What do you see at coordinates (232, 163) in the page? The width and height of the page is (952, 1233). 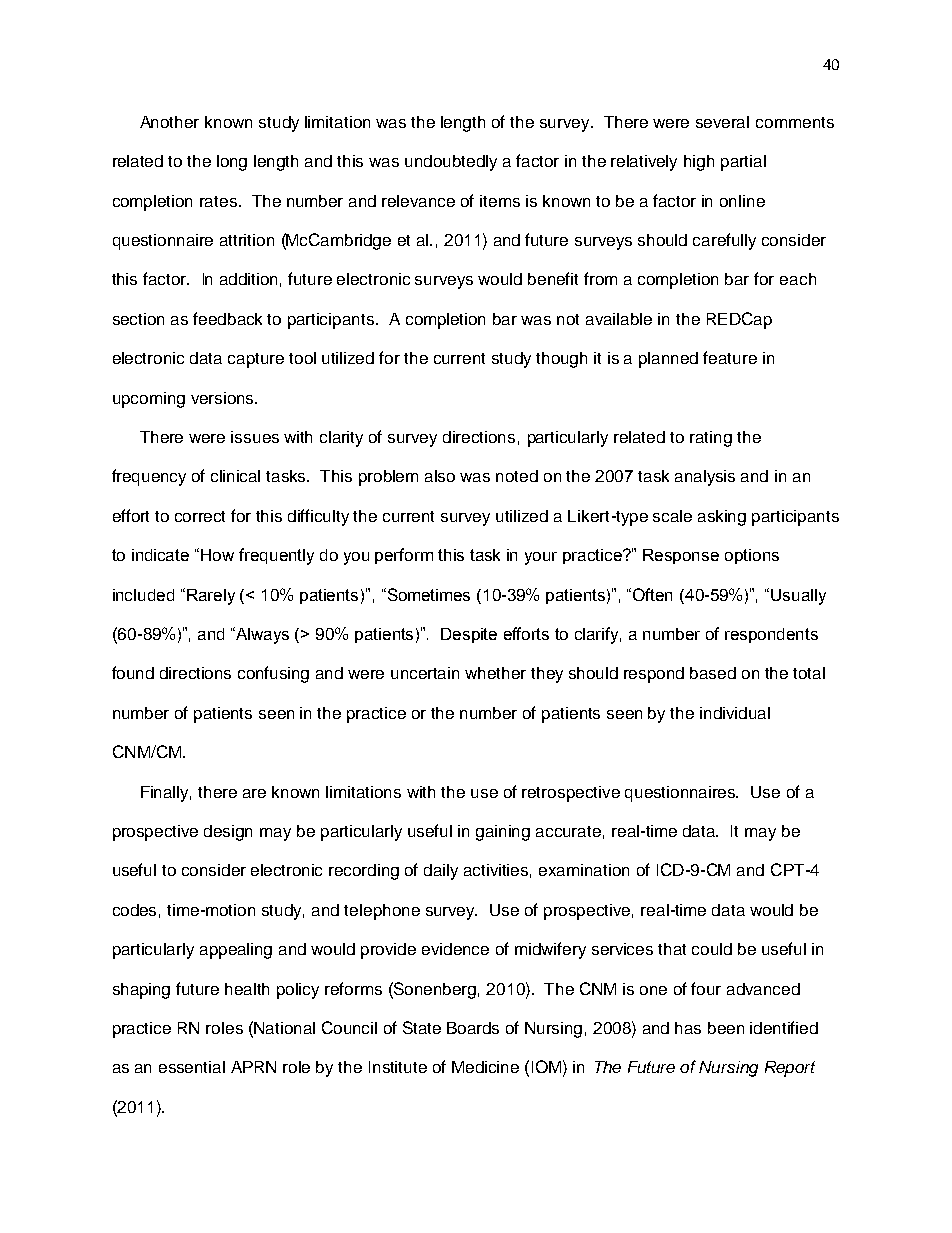 I see `long` at bounding box center [232, 163].
